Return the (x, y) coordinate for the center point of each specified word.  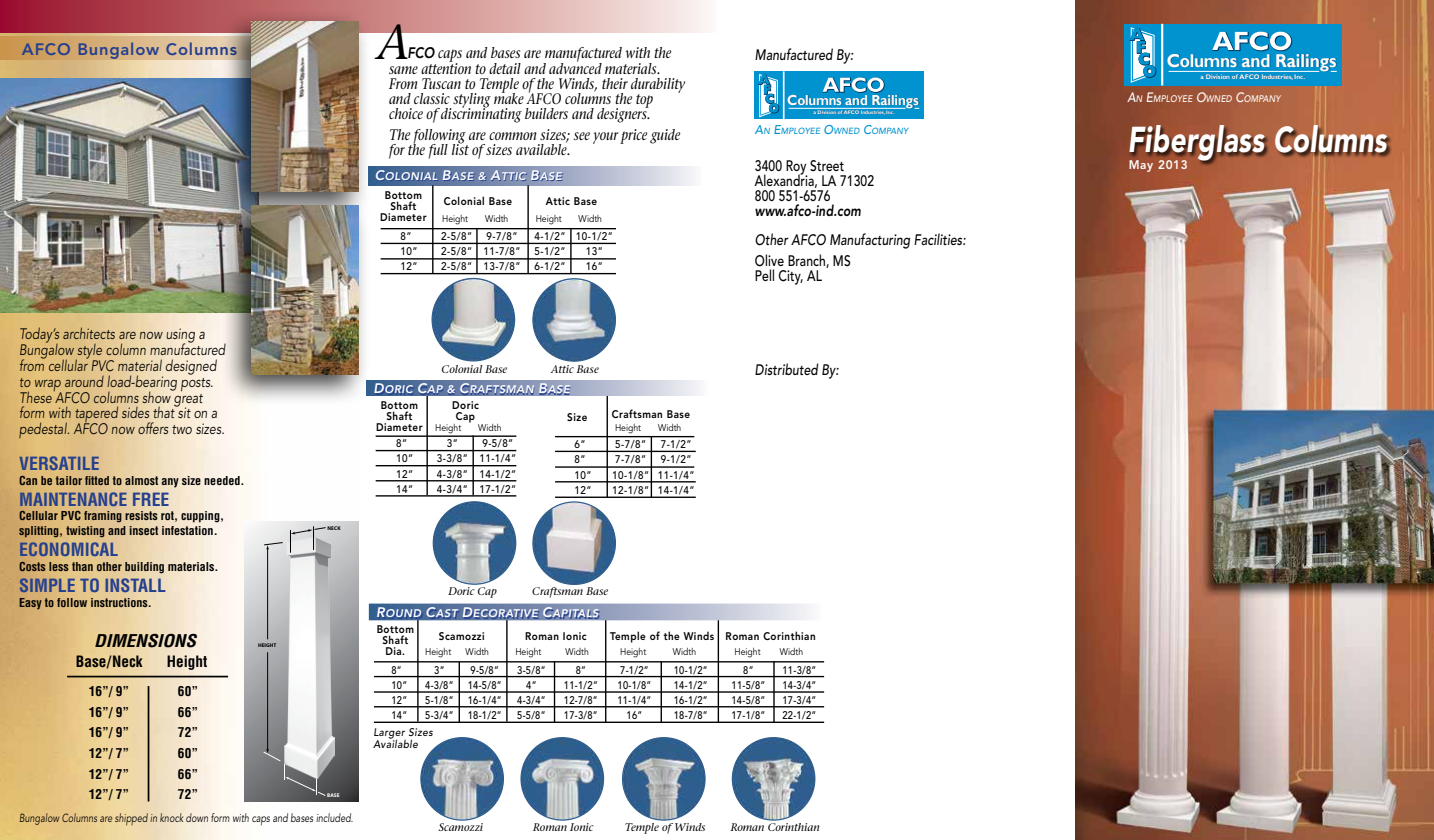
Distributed (787, 369)
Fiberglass (1197, 144)
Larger (390, 734)
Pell (764, 275)
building (144, 568)
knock (171, 817)
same (403, 70)
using (180, 336)
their (615, 83)
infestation (187, 530)
